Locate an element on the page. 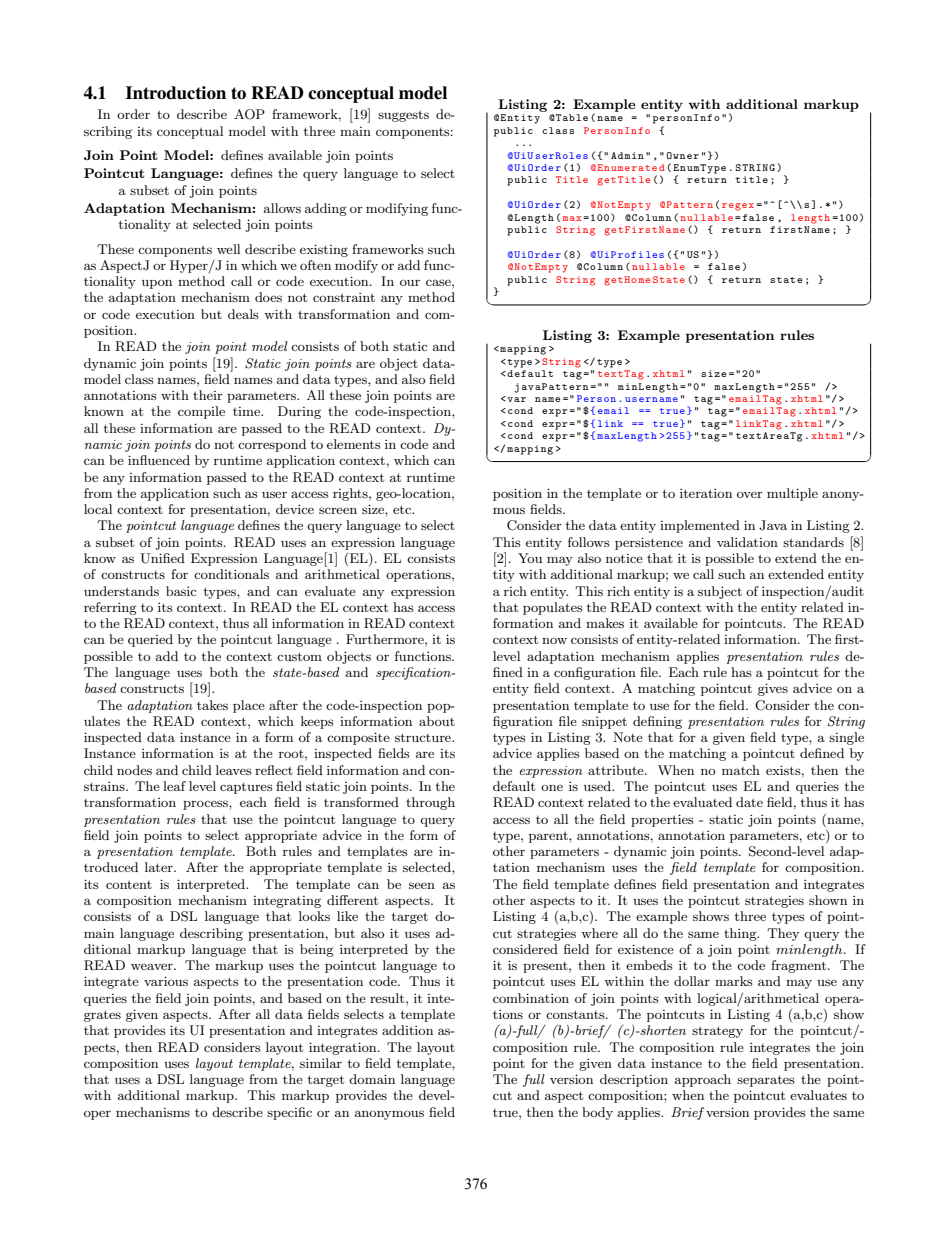 The image size is (952, 1233). Introduction is located at coordinates (176, 93).
